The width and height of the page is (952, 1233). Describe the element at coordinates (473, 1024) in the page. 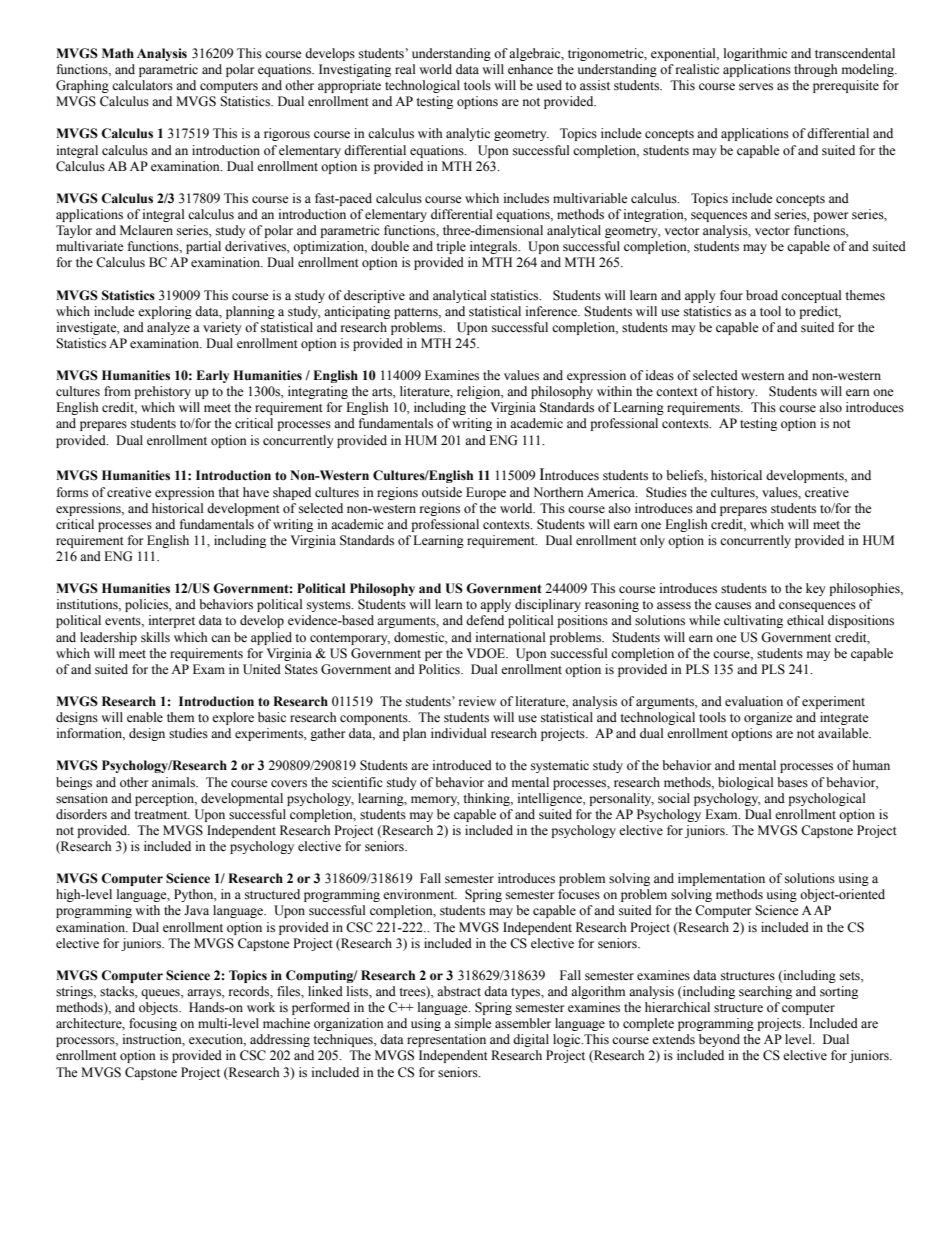

I see `simple` at that location.
